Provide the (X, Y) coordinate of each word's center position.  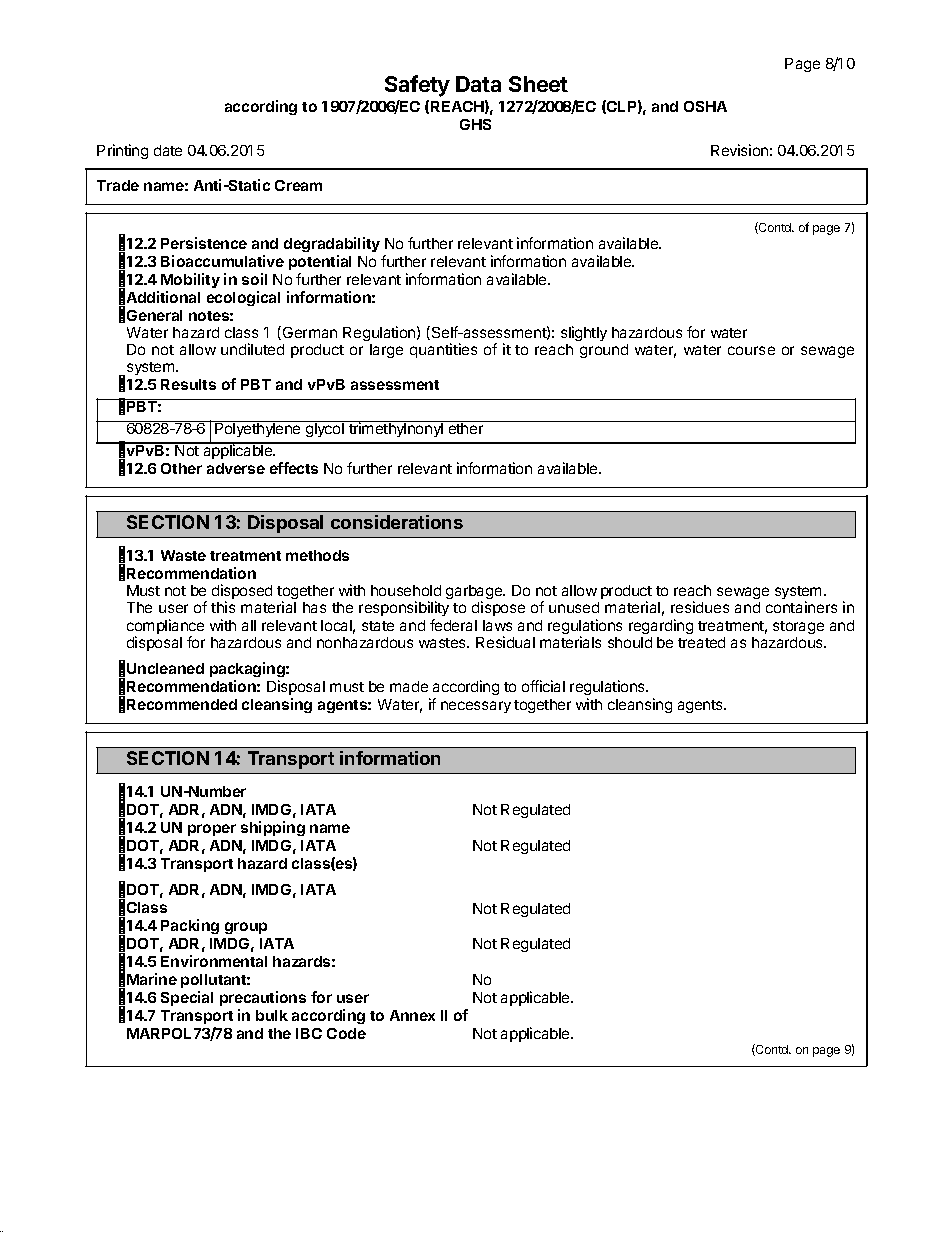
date (168, 150)
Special (187, 998)
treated (701, 642)
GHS (475, 124)
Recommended (182, 704)
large (386, 351)
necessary (476, 707)
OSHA (705, 106)
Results (188, 384)
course (751, 350)
